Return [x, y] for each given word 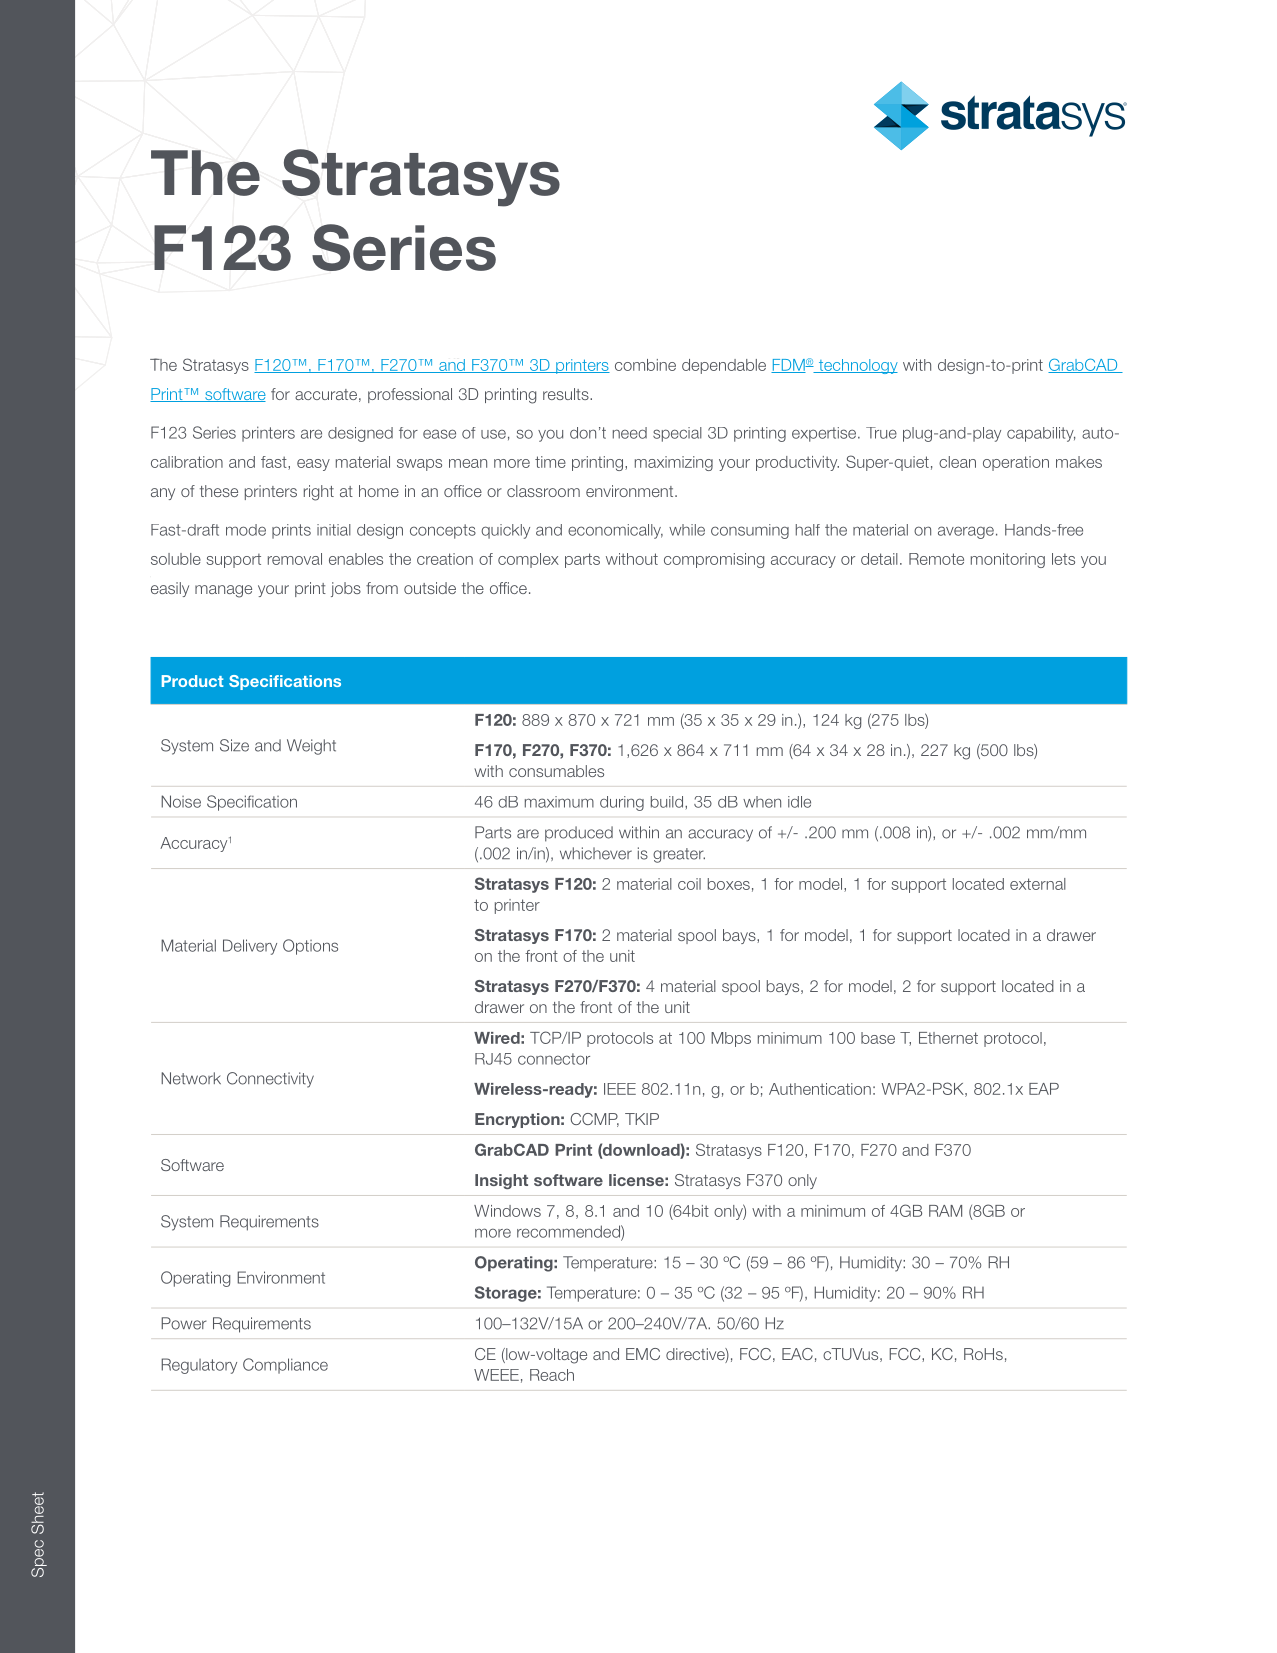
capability [1041, 434]
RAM [945, 1211]
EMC [643, 1354]
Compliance [285, 1366]
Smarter [183, 364]
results [567, 394]
